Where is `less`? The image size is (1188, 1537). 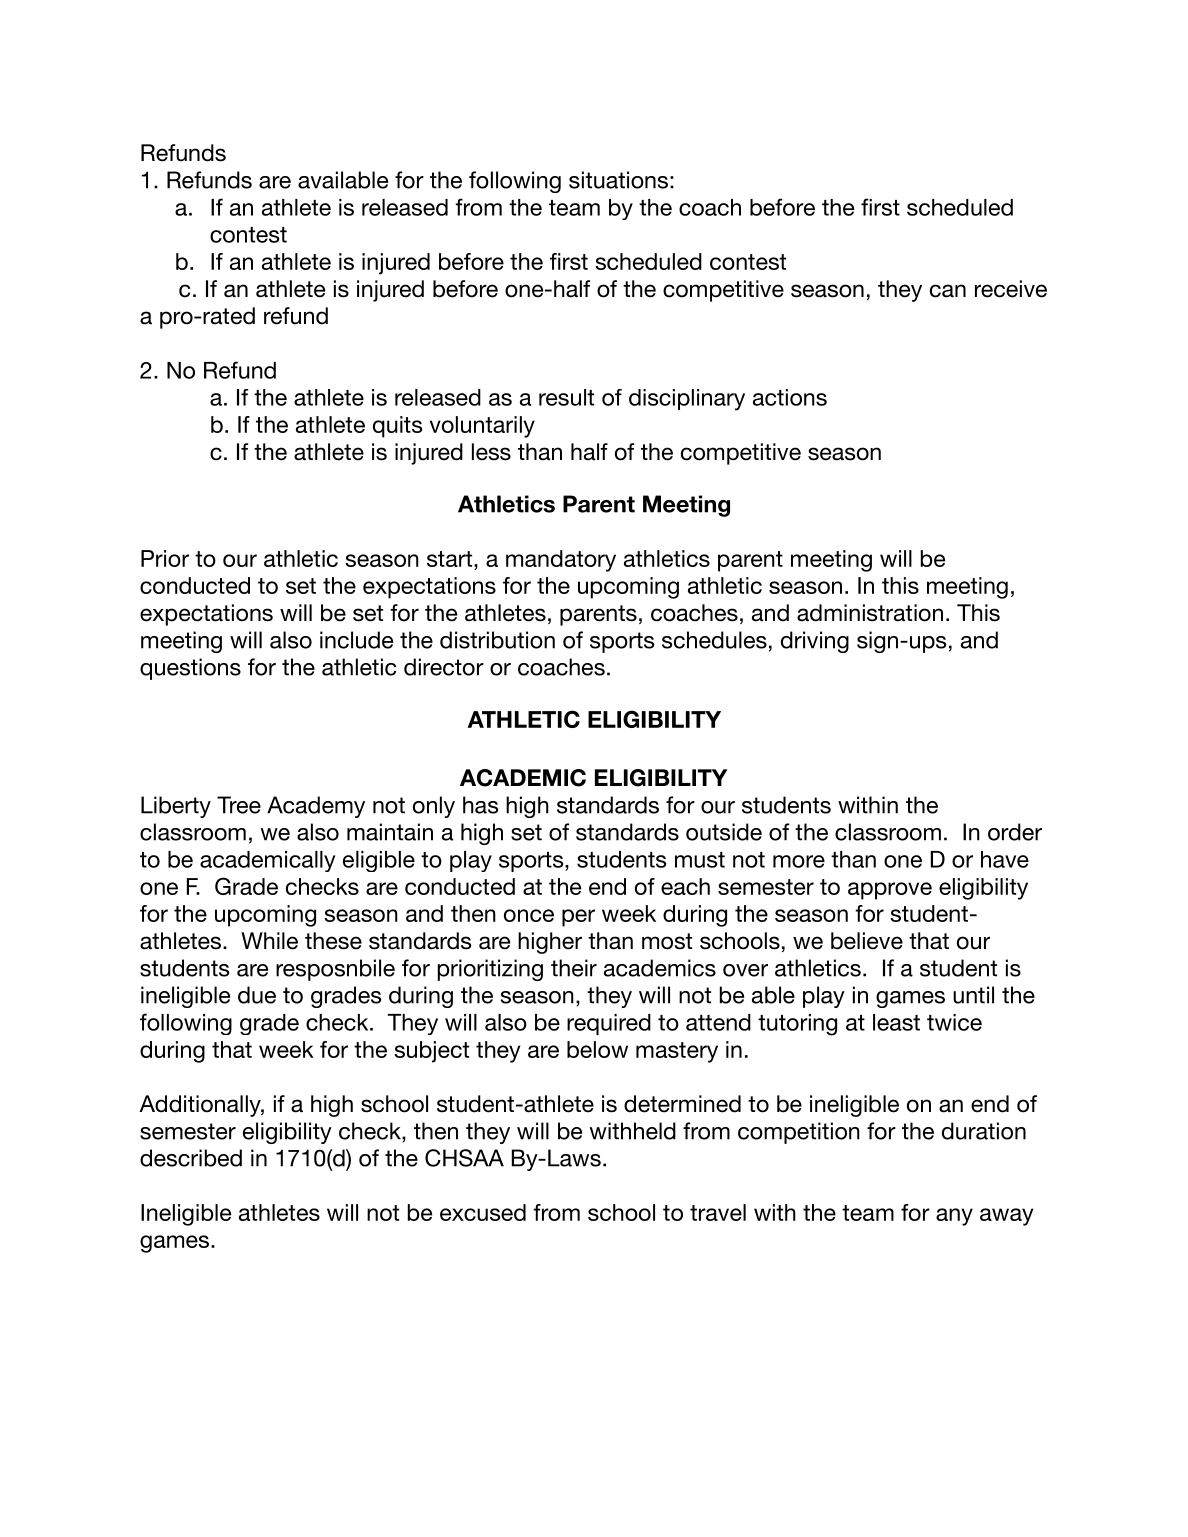
less is located at coordinates (491, 452).
